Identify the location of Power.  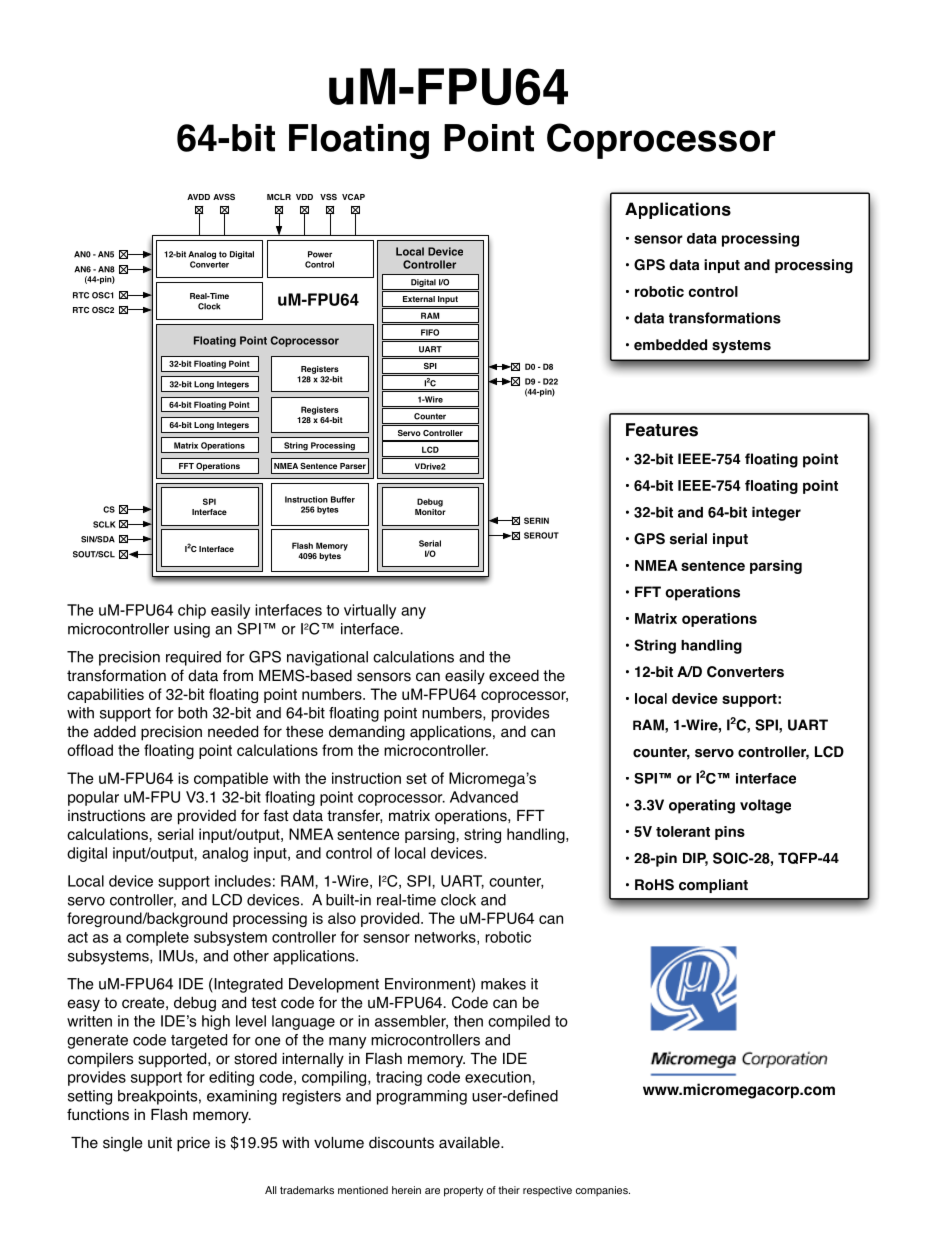
(320, 254).
